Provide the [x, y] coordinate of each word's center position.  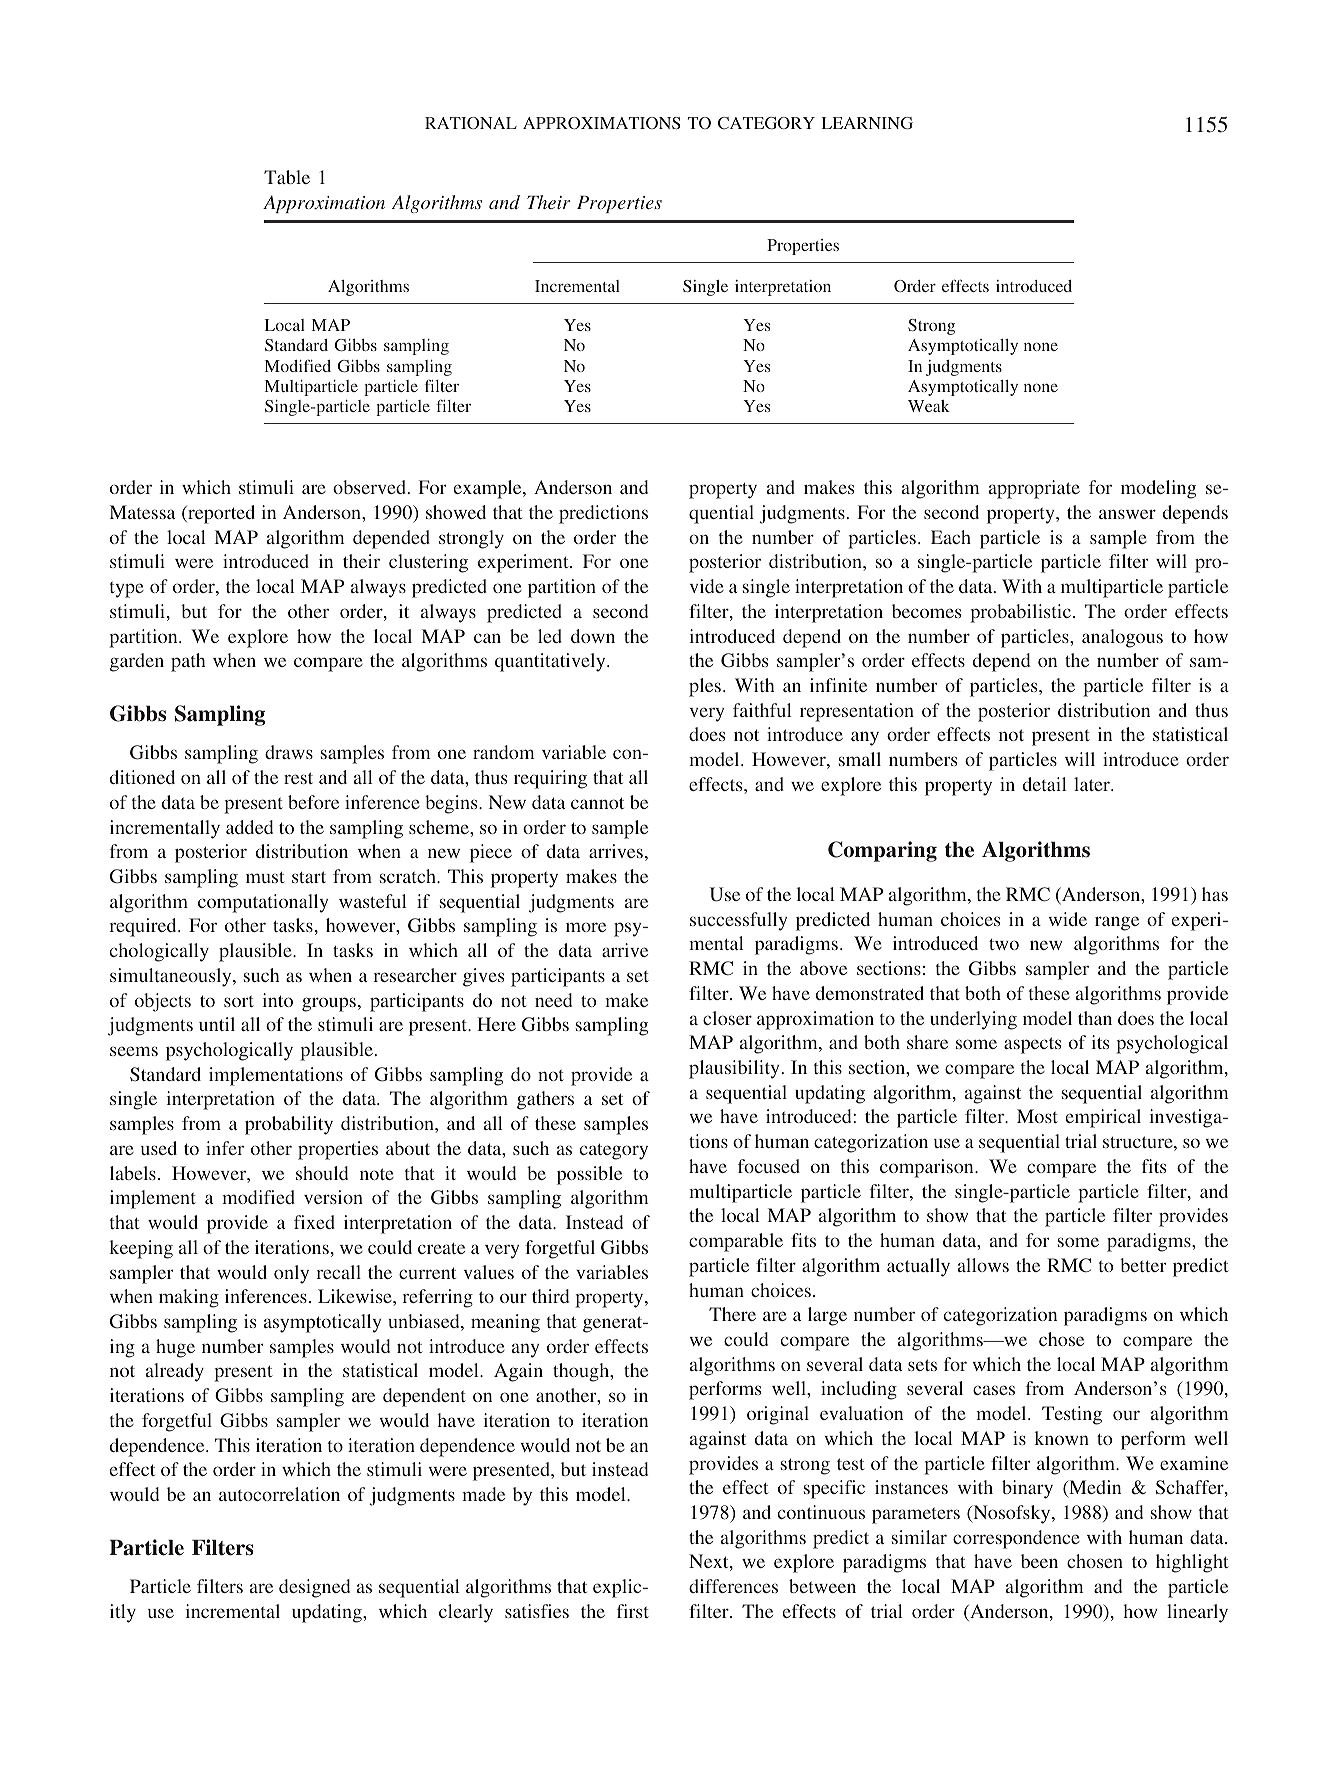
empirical [1103, 1118]
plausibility [734, 1069]
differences [733, 1586]
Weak [929, 406]
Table [287, 177]
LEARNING [867, 123]
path [188, 662]
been [1039, 1561]
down [593, 636]
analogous [1122, 638]
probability [289, 1125]
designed [314, 1588]
